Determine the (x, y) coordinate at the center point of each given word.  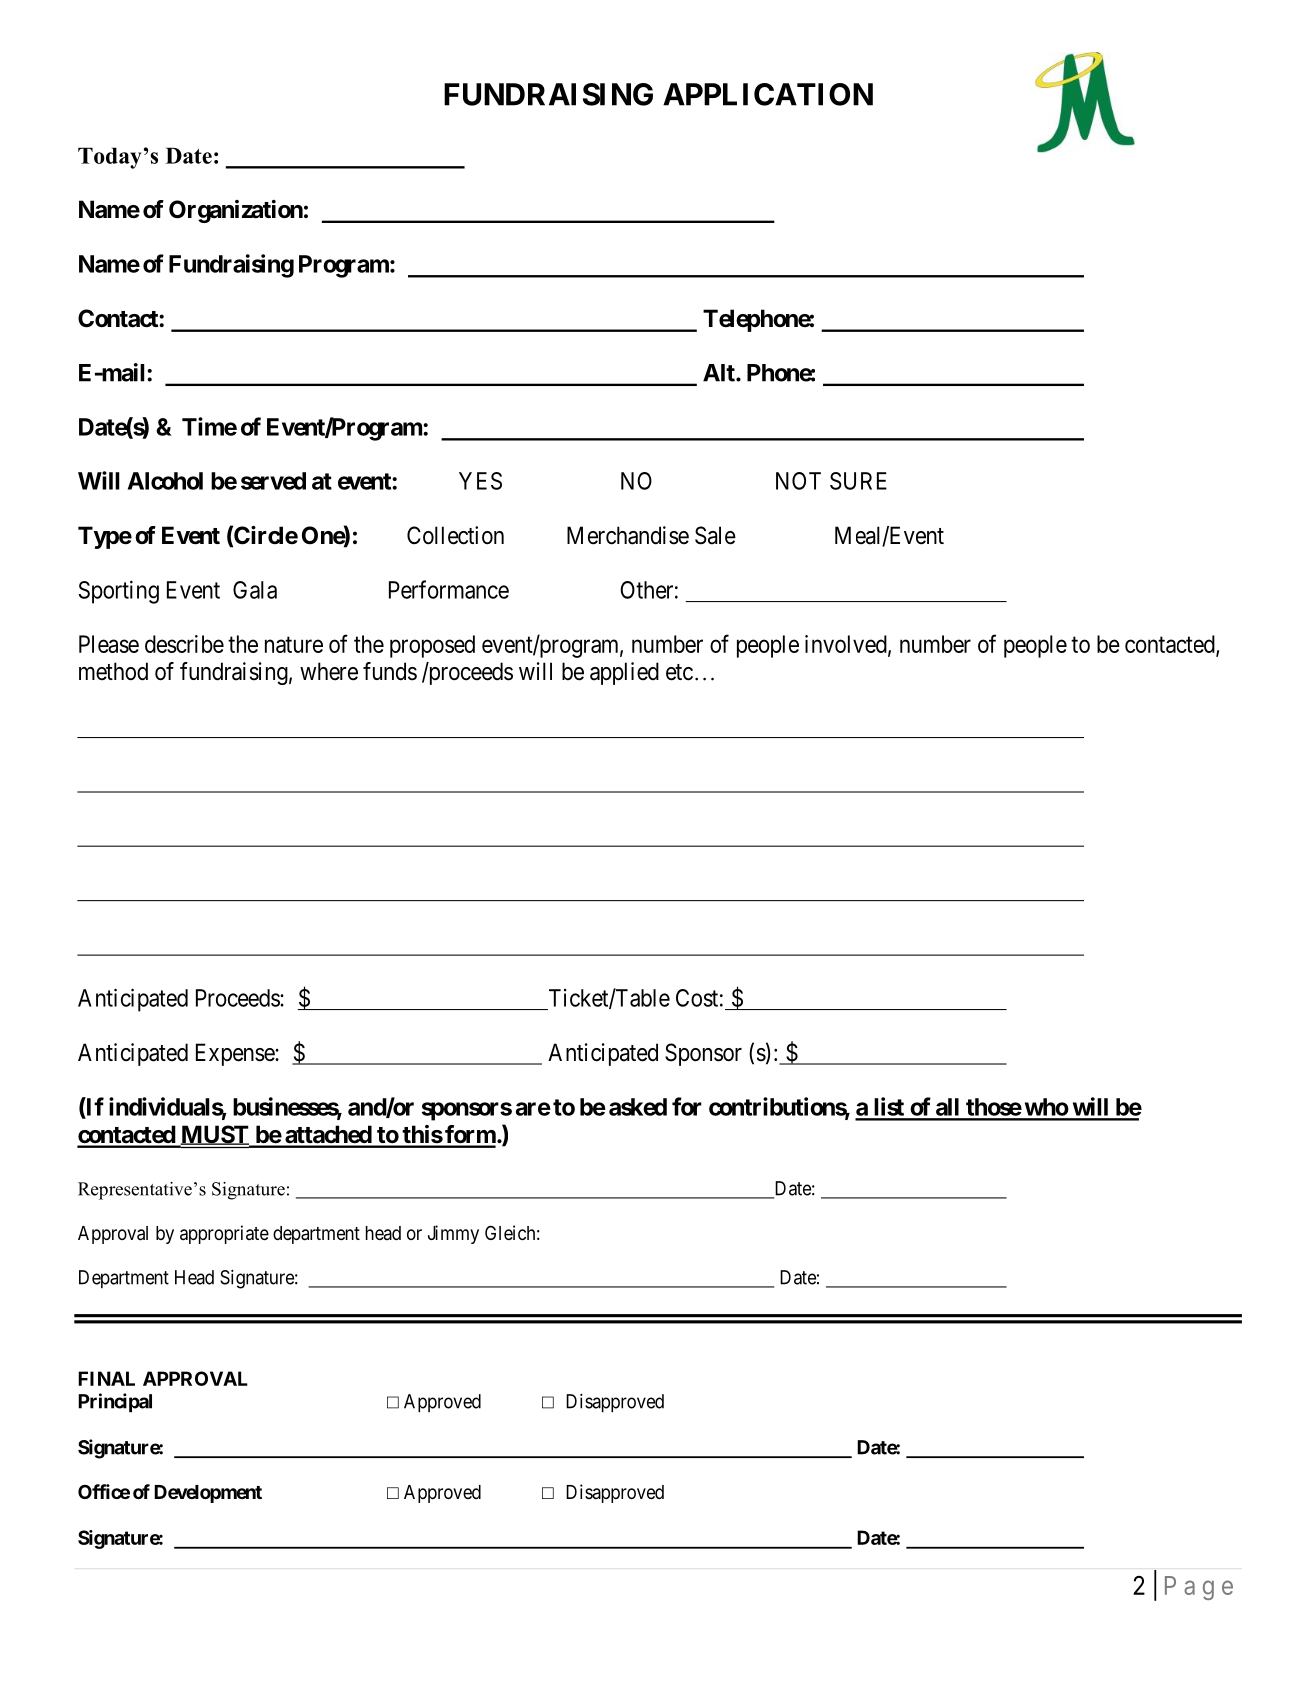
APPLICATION (768, 94)
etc (679, 672)
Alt (720, 373)
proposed (432, 646)
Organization (236, 211)
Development (208, 1494)
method (113, 671)
